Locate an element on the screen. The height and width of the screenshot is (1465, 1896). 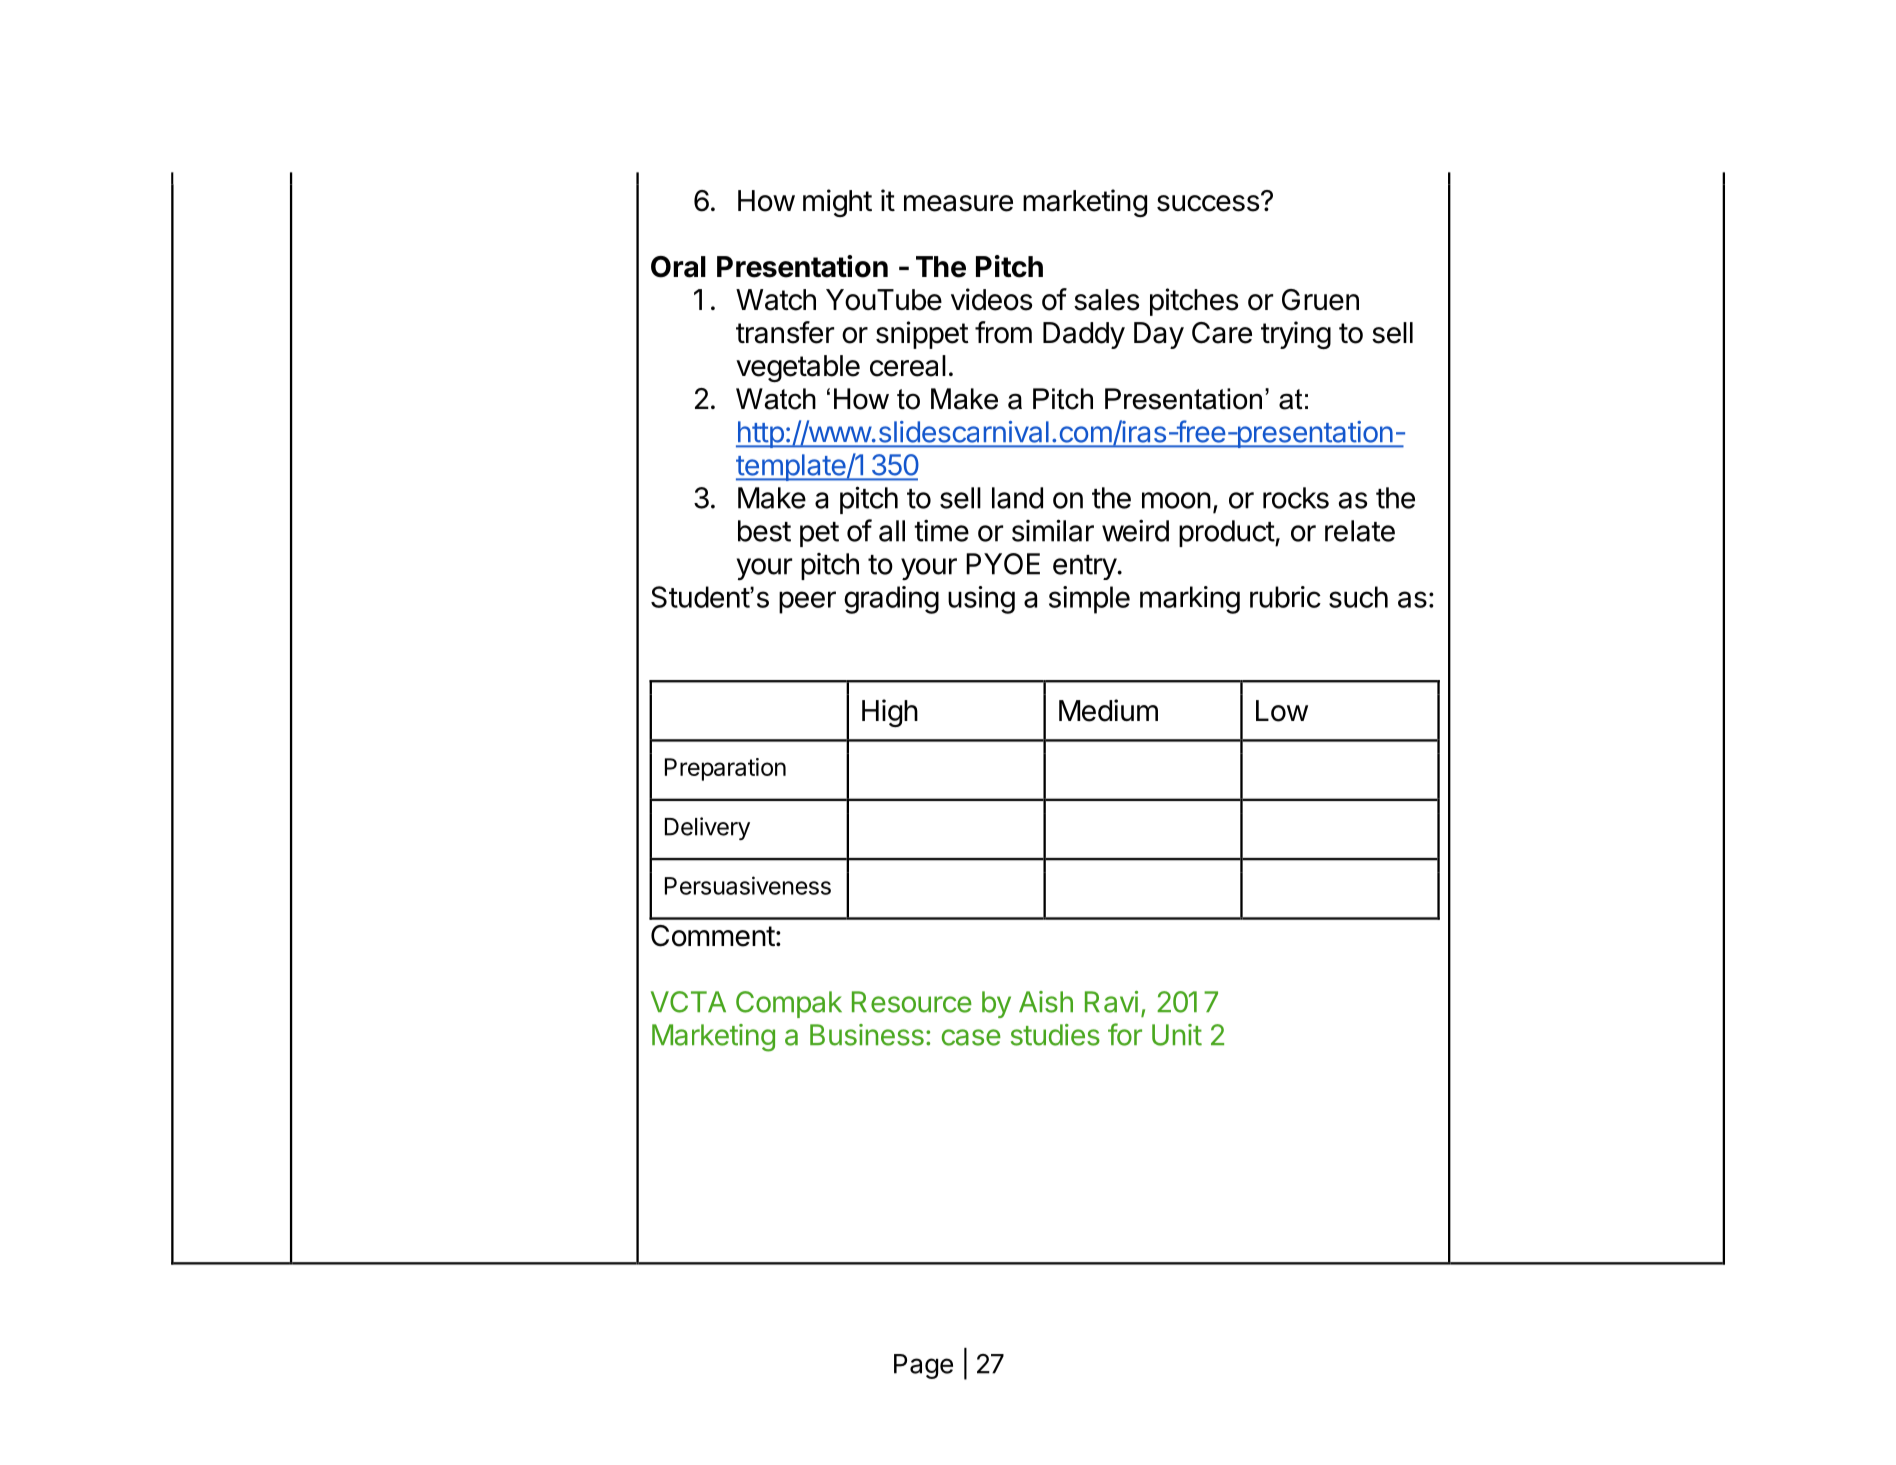
success is located at coordinates (1208, 203).
